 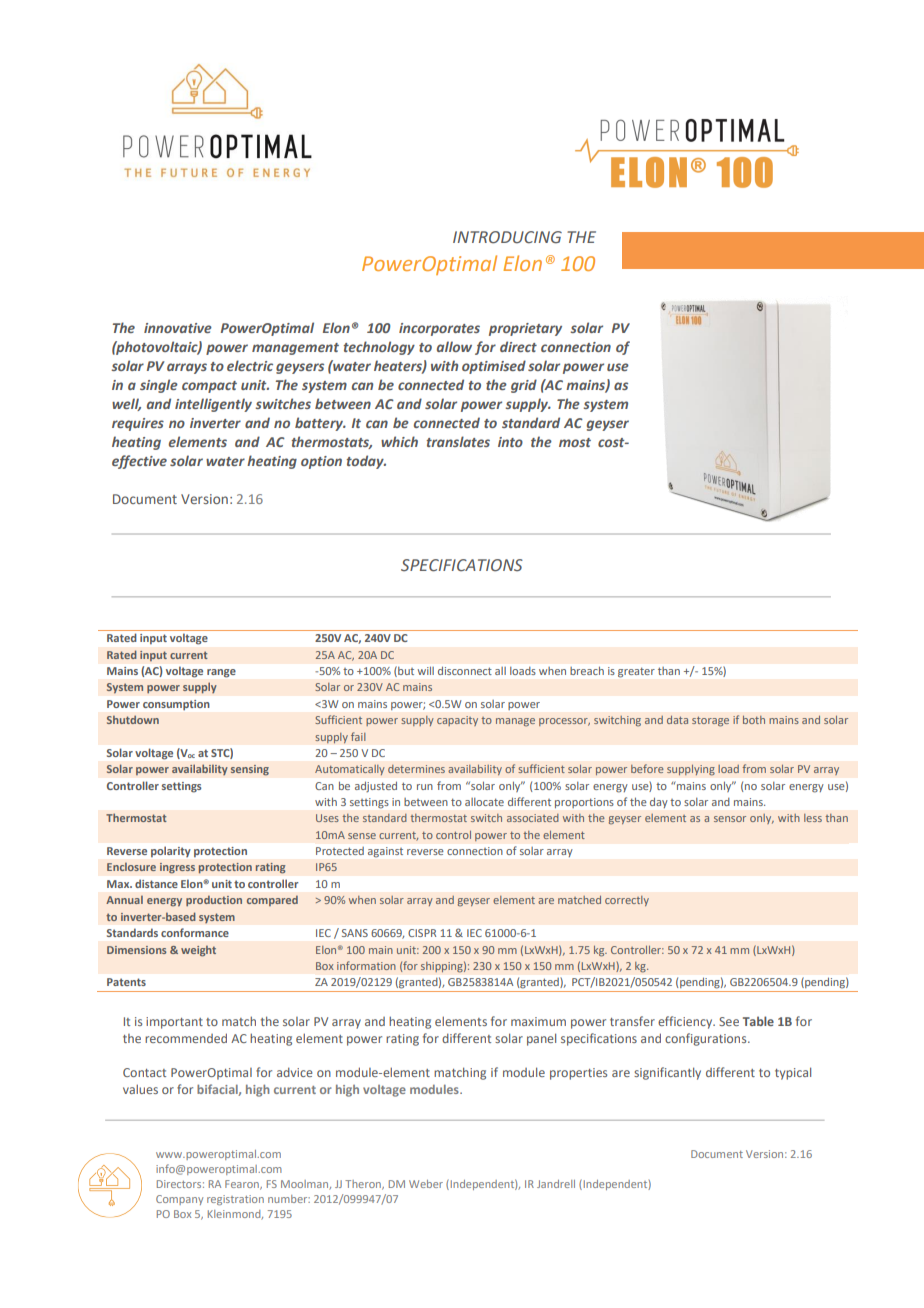 I want to click on innovative, so click(x=178, y=328).
